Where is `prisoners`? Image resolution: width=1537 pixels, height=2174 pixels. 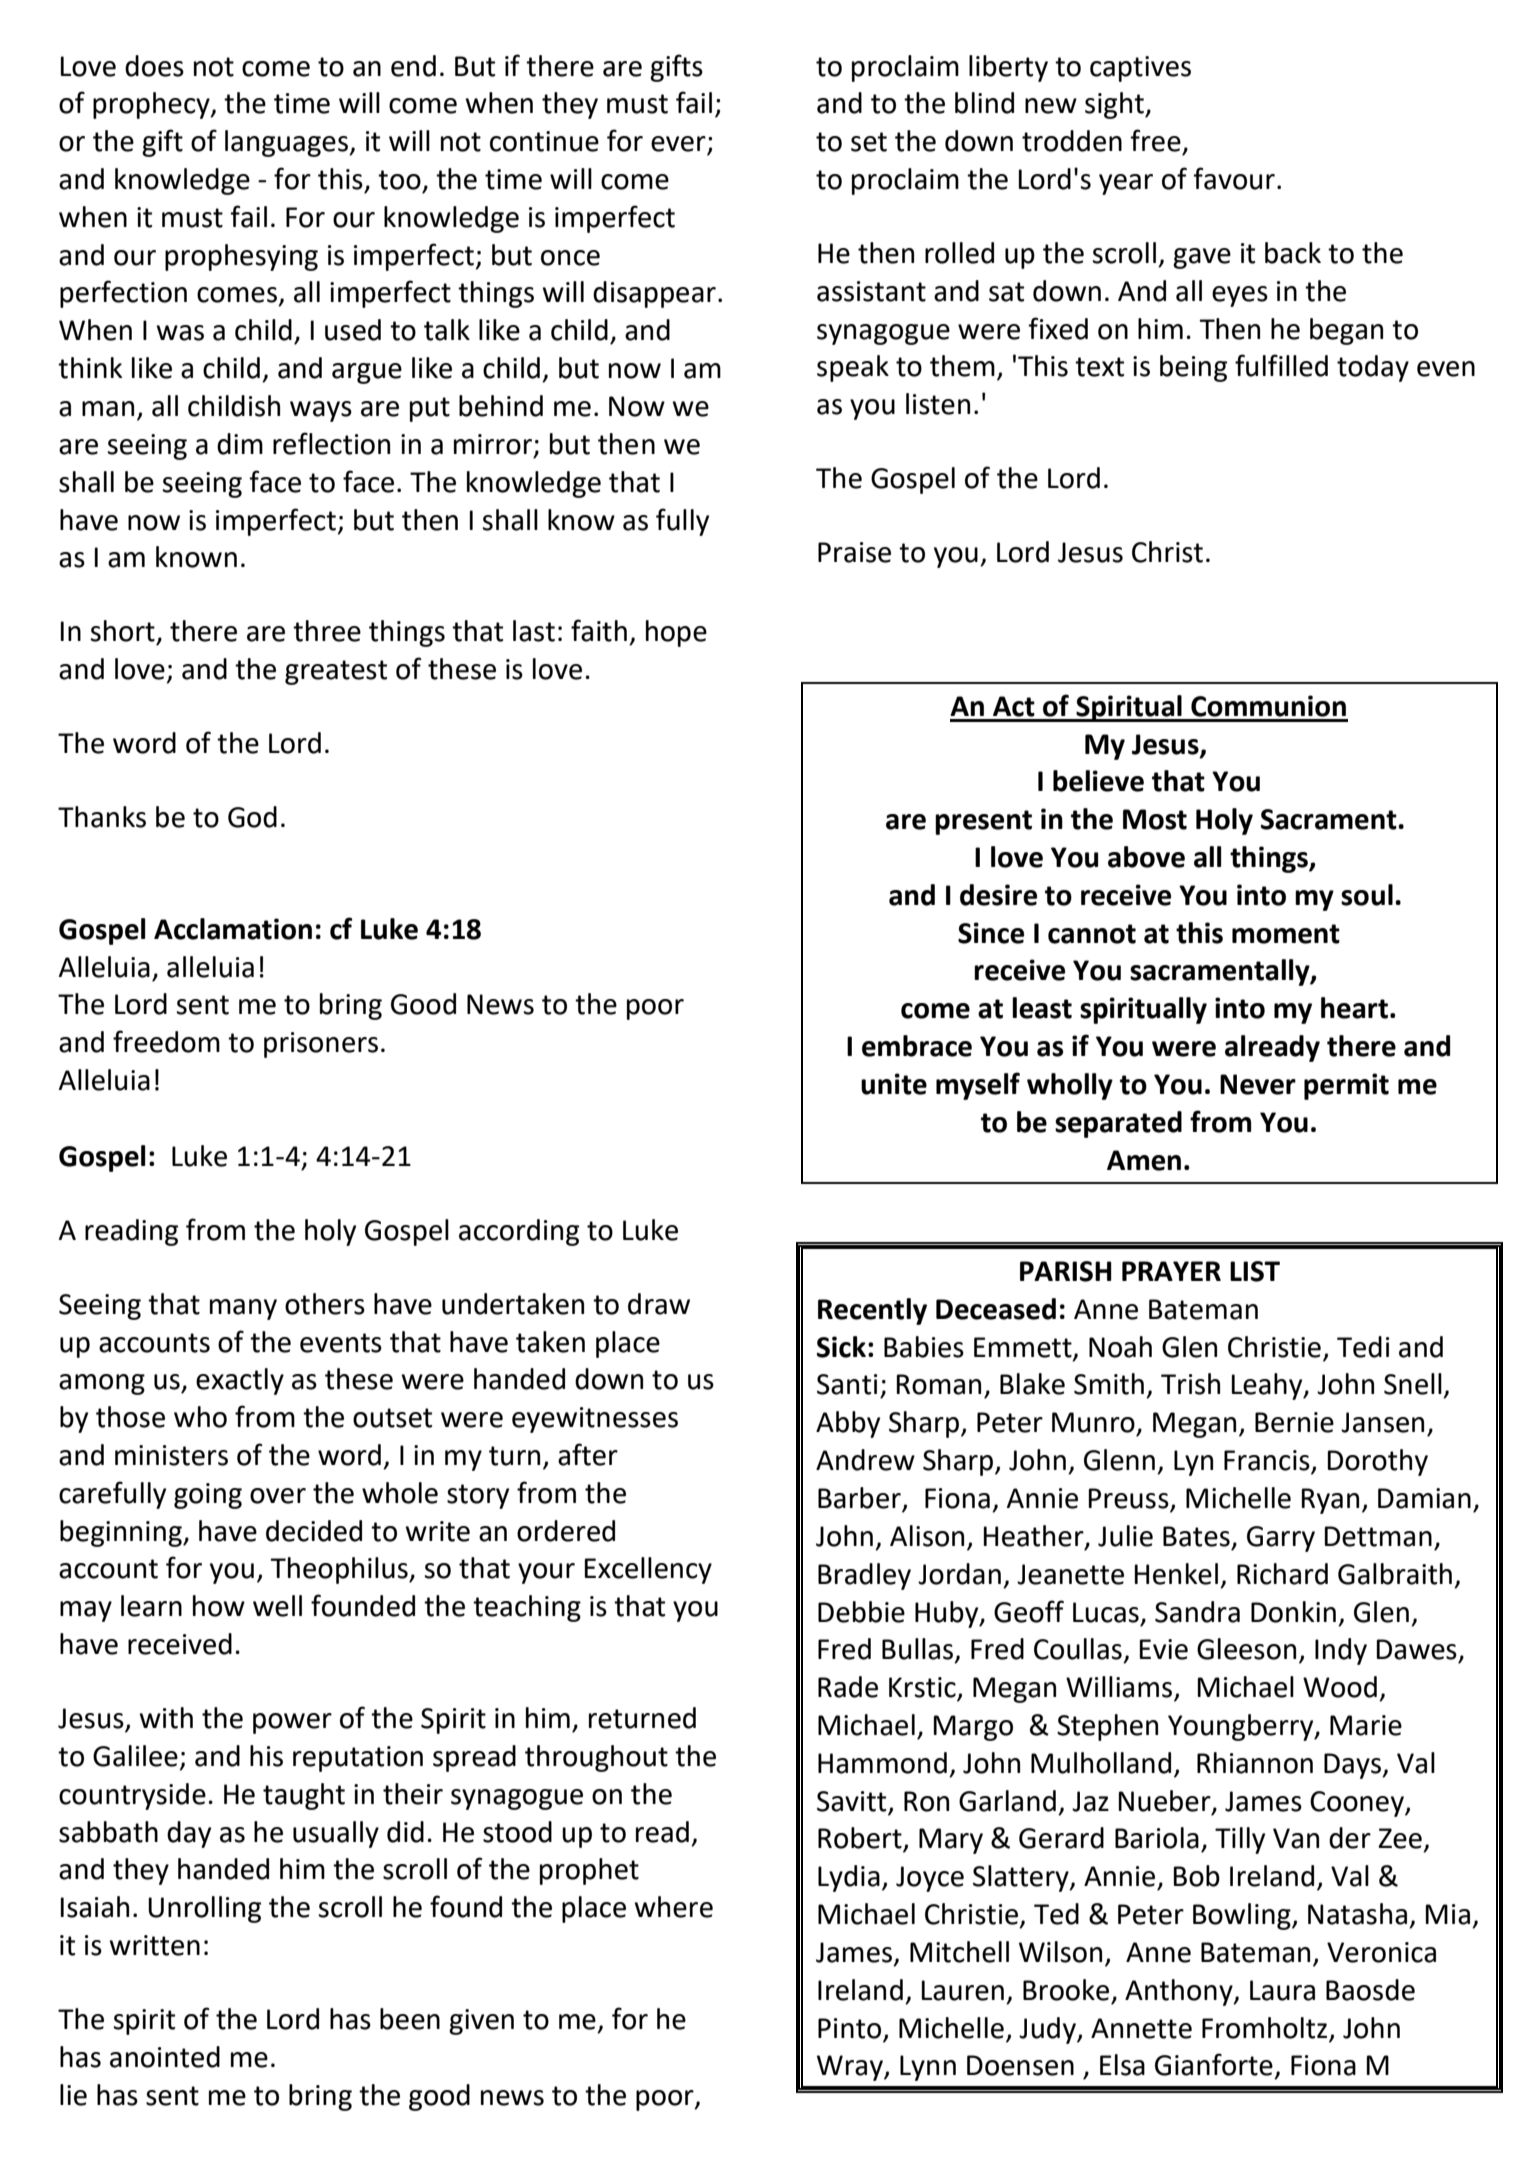 prisoners is located at coordinates (321, 1045).
